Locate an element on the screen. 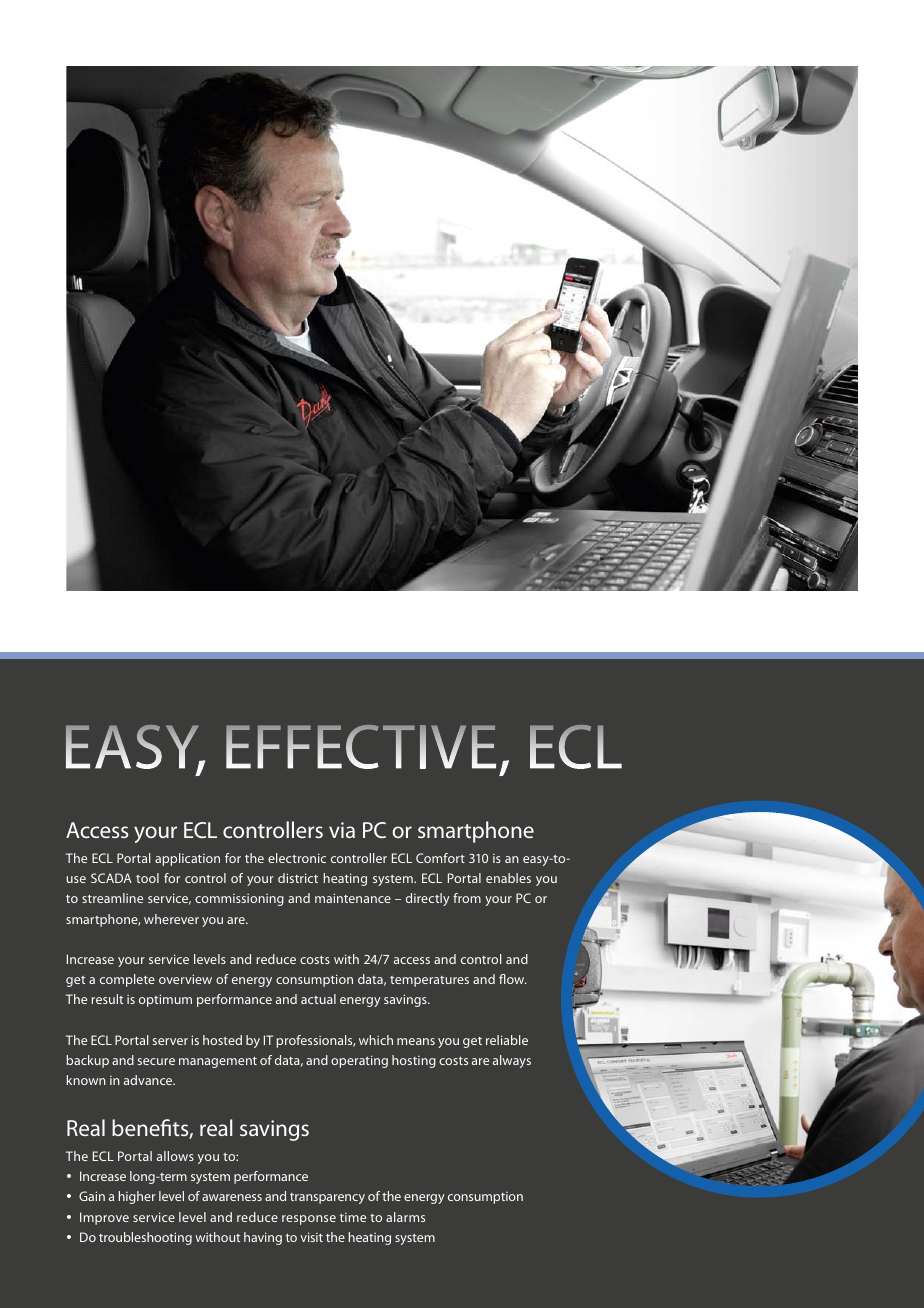 Image resolution: width=924 pixels, height=1308 pixels. troubleshooting is located at coordinates (145, 1238).
